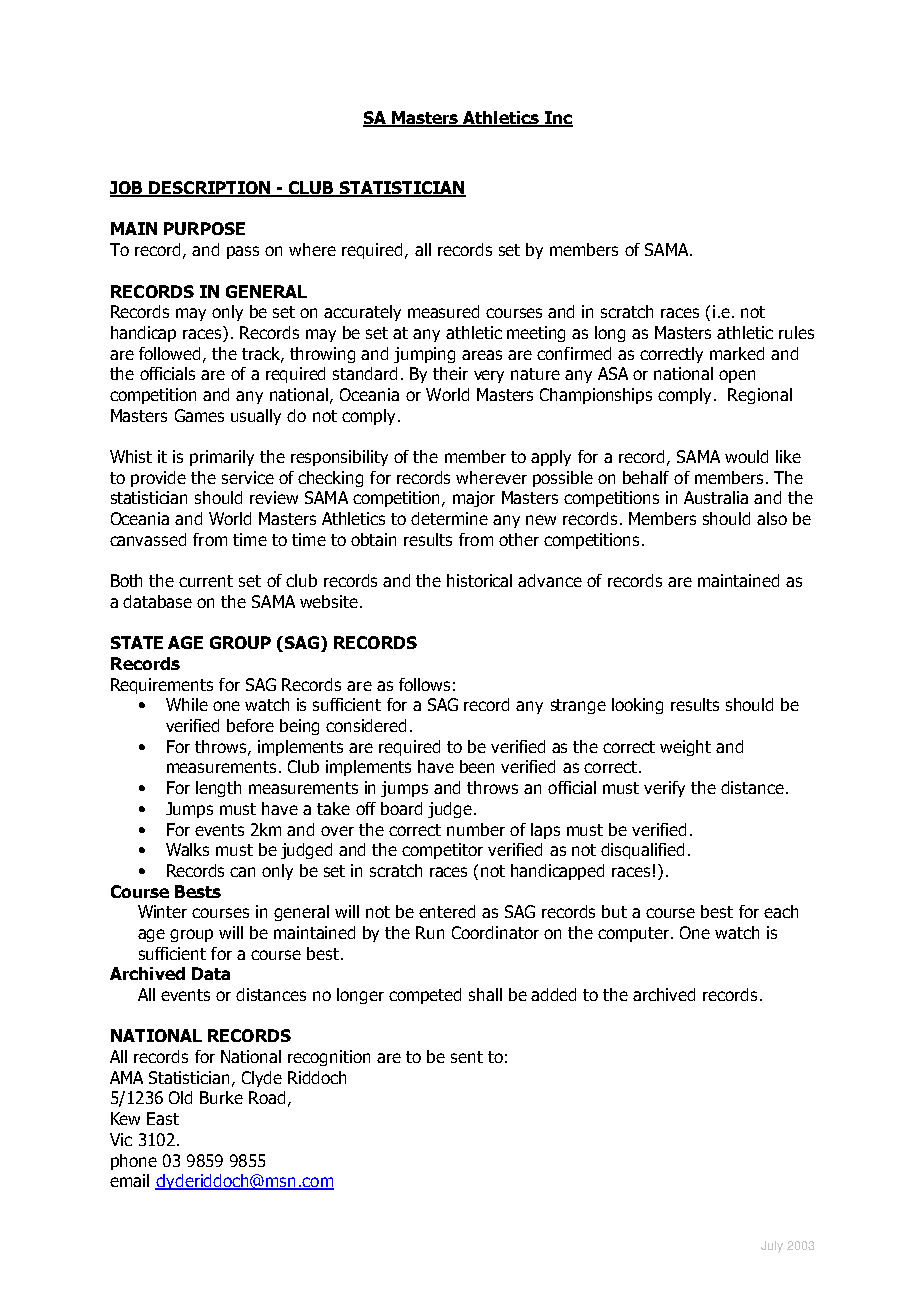  Describe the element at coordinates (187, 704) in the image. I see `While` at that location.
